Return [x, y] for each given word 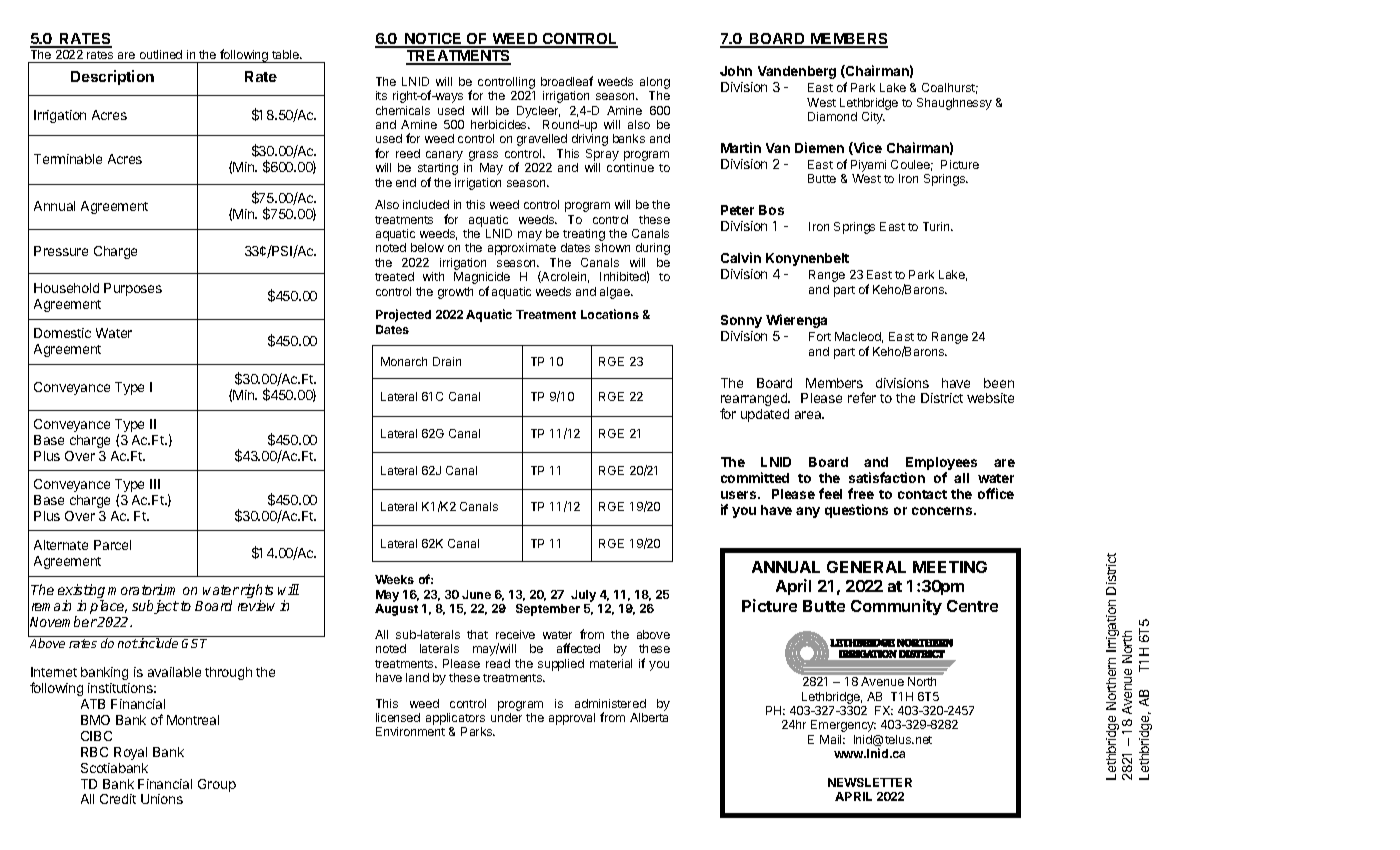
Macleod [859, 337]
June [476, 594]
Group [217, 785]
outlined [161, 54]
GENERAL [866, 567]
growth [455, 293]
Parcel [112, 545]
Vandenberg [797, 72]
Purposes [133, 289]
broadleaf [567, 81]
